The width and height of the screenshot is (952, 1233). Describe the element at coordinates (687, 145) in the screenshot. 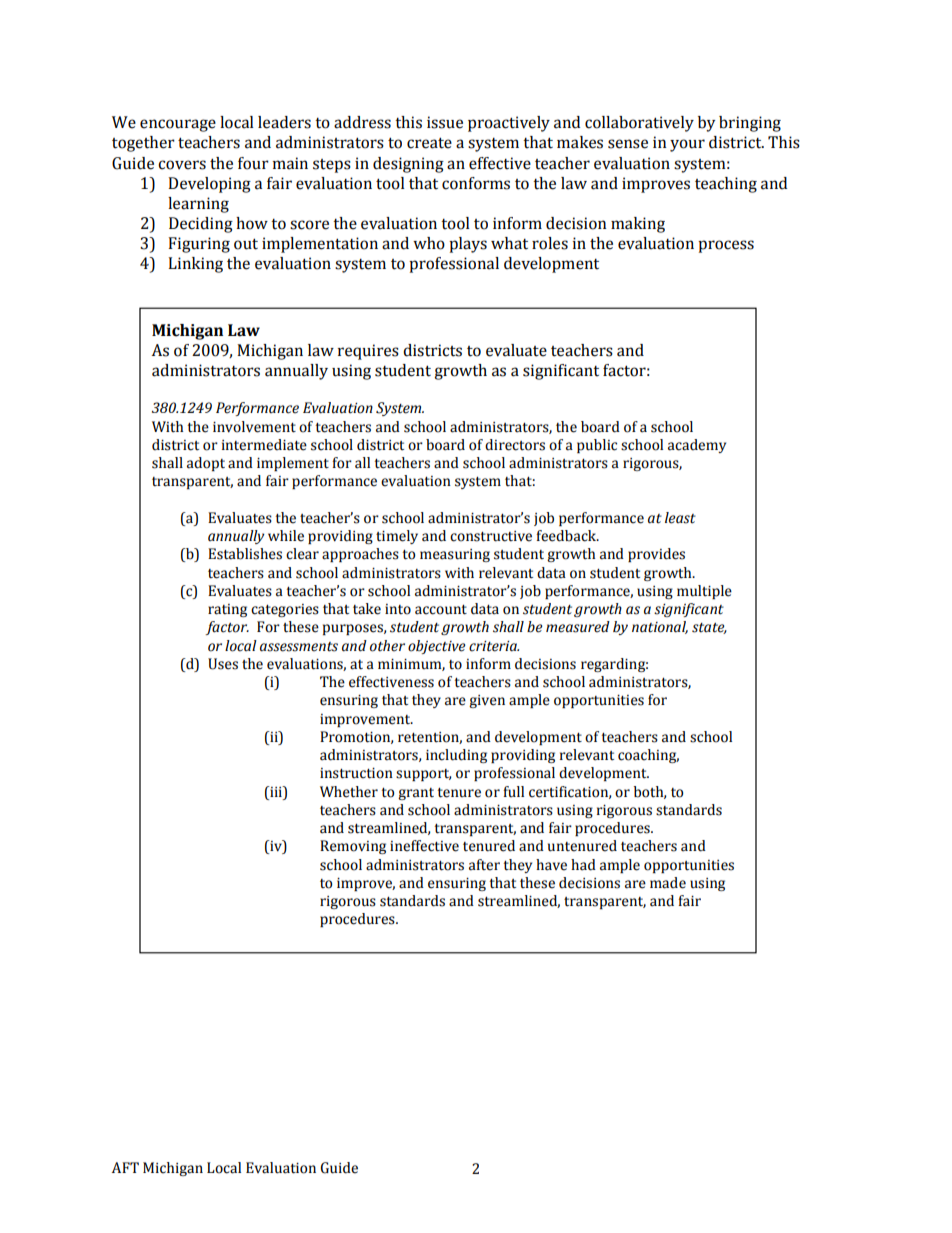

I see `your` at that location.
